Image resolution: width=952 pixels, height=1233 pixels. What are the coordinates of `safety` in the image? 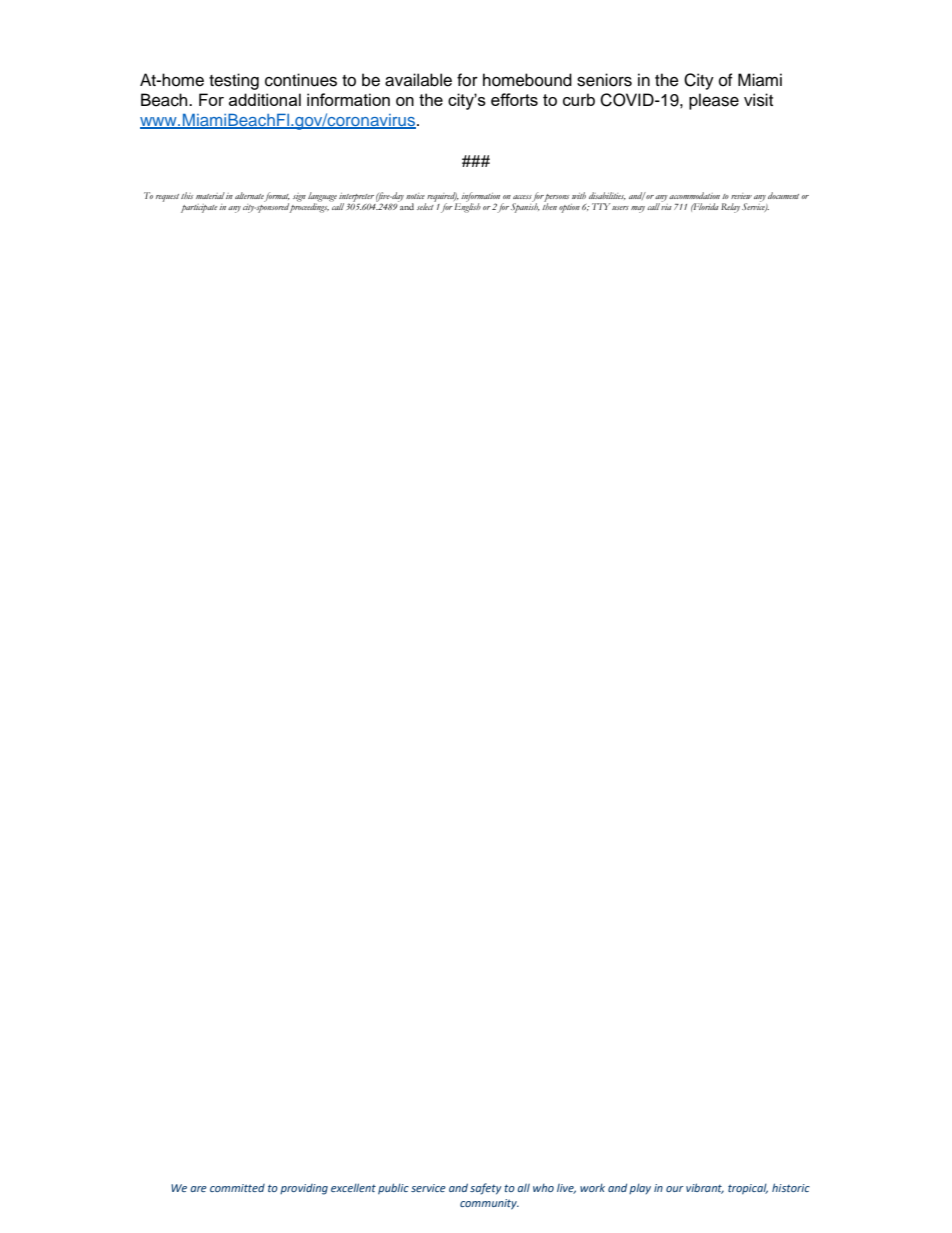 It's located at (486, 1189).
